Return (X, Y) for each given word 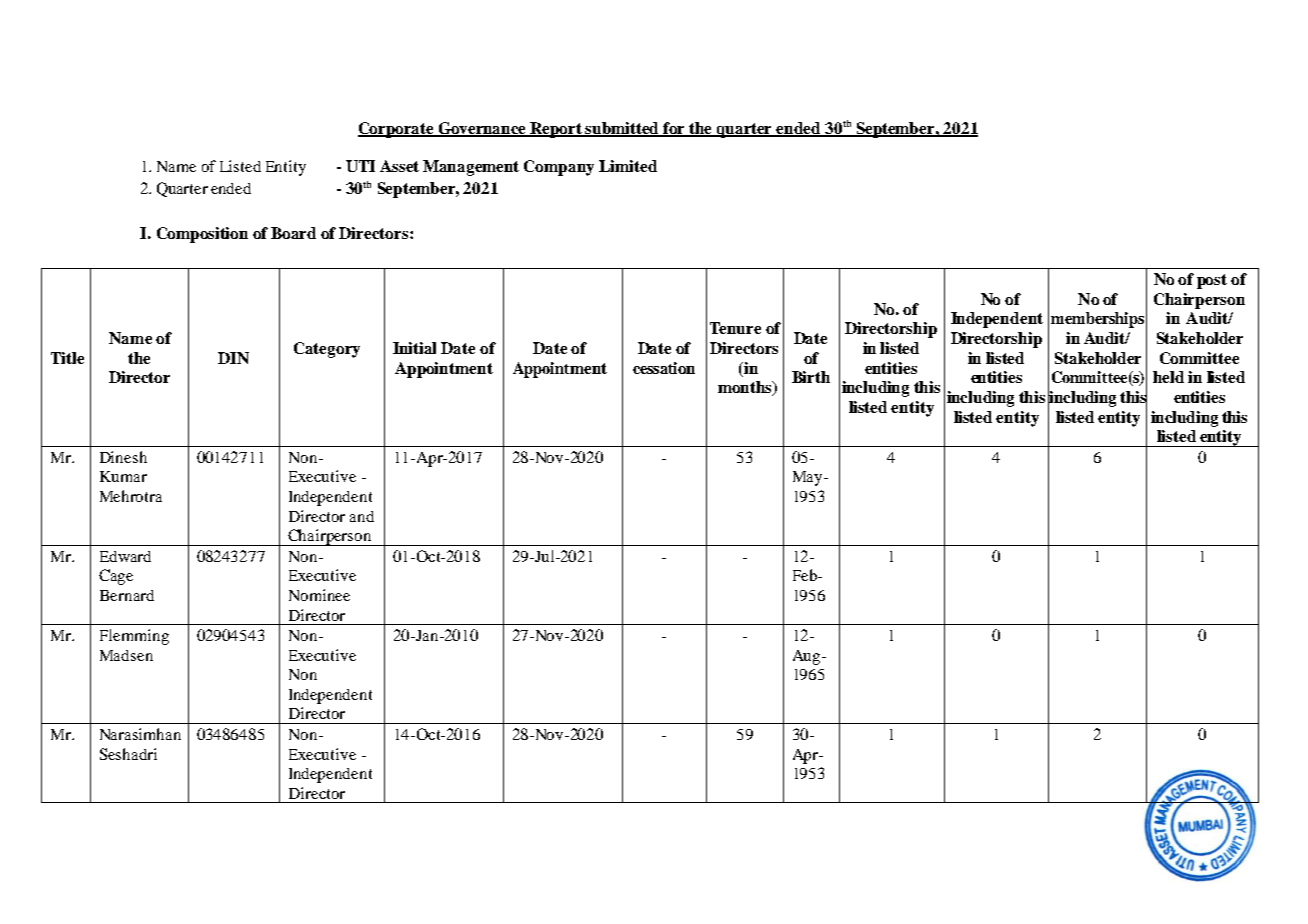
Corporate (397, 130)
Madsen (126, 655)
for (675, 129)
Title (67, 358)
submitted (623, 129)
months (746, 388)
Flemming (134, 637)
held (1168, 377)
